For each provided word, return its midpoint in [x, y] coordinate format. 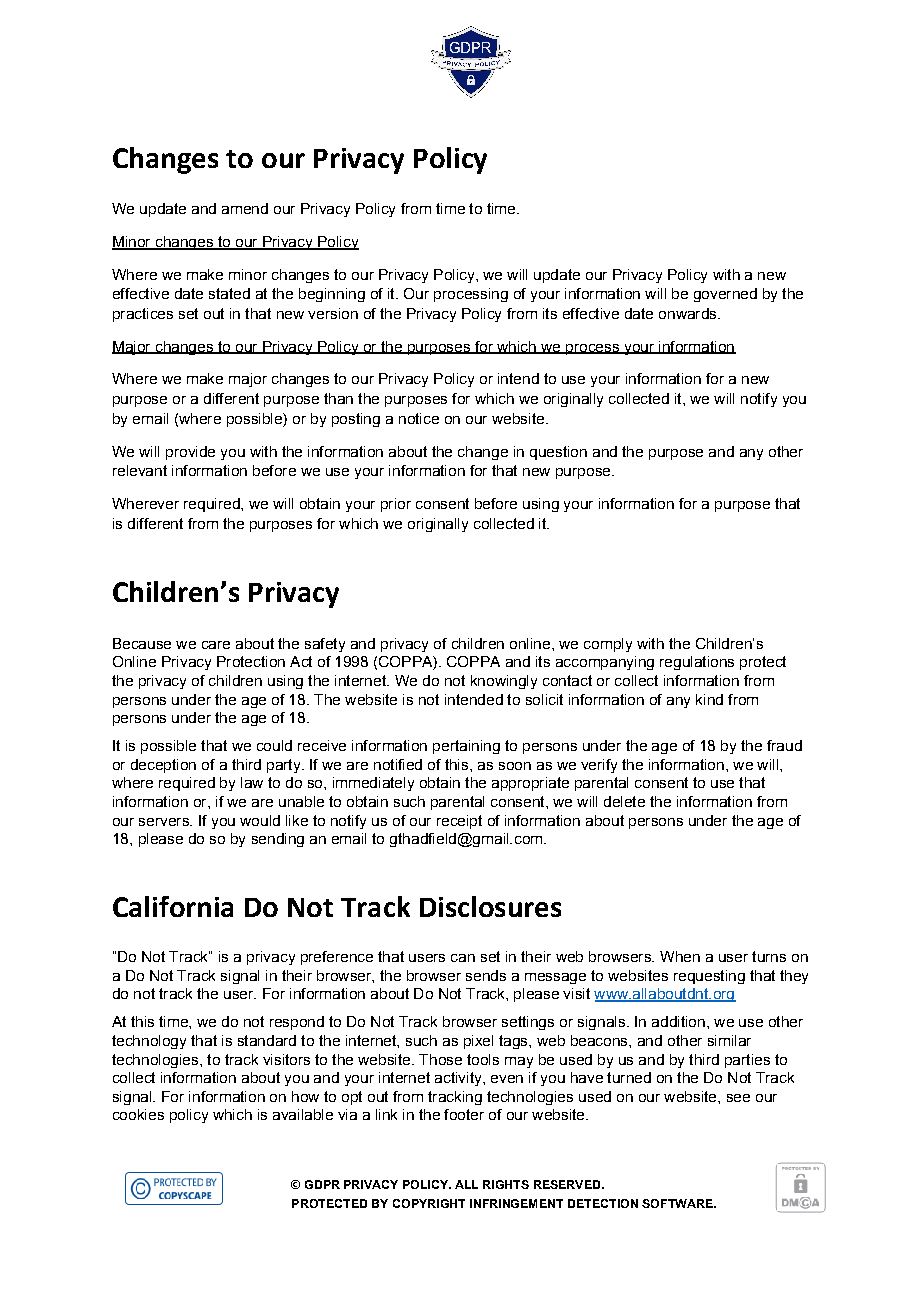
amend [245, 208]
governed [725, 295]
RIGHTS [506, 1184]
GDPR [322, 1184]
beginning [332, 295]
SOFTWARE [678, 1203]
